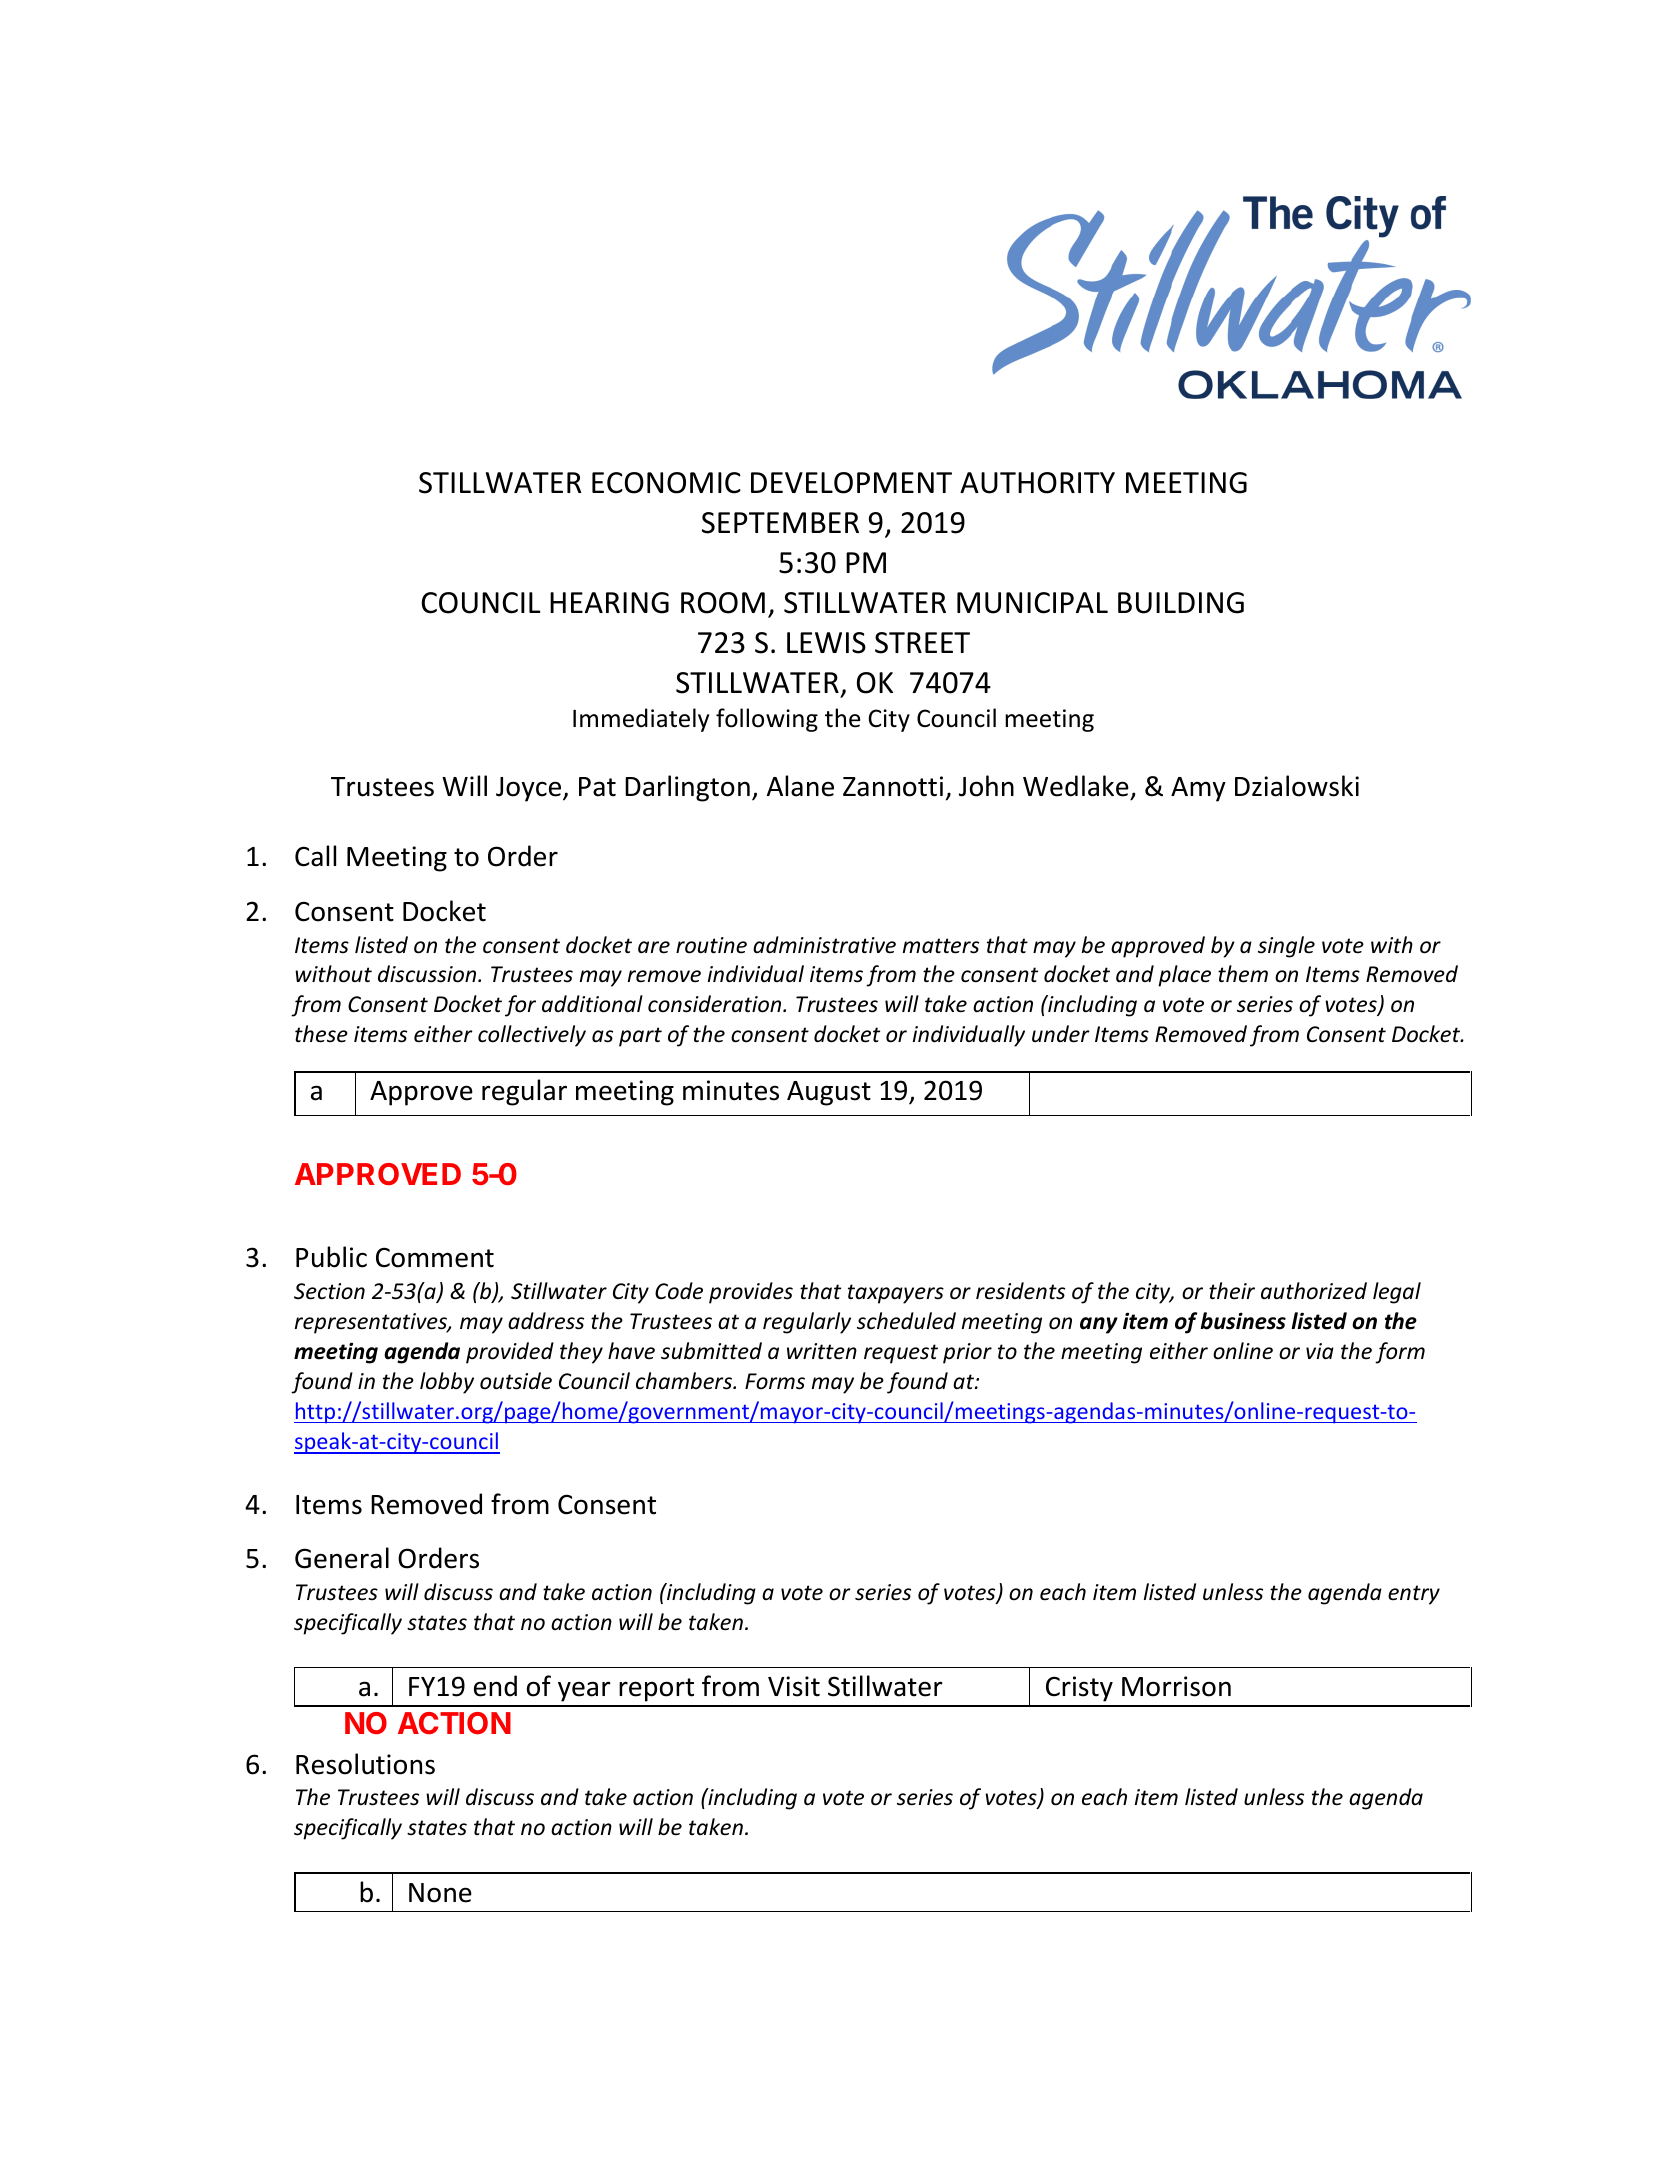  Describe the element at coordinates (532, 1036) in the screenshot. I see `collectively` at that location.
